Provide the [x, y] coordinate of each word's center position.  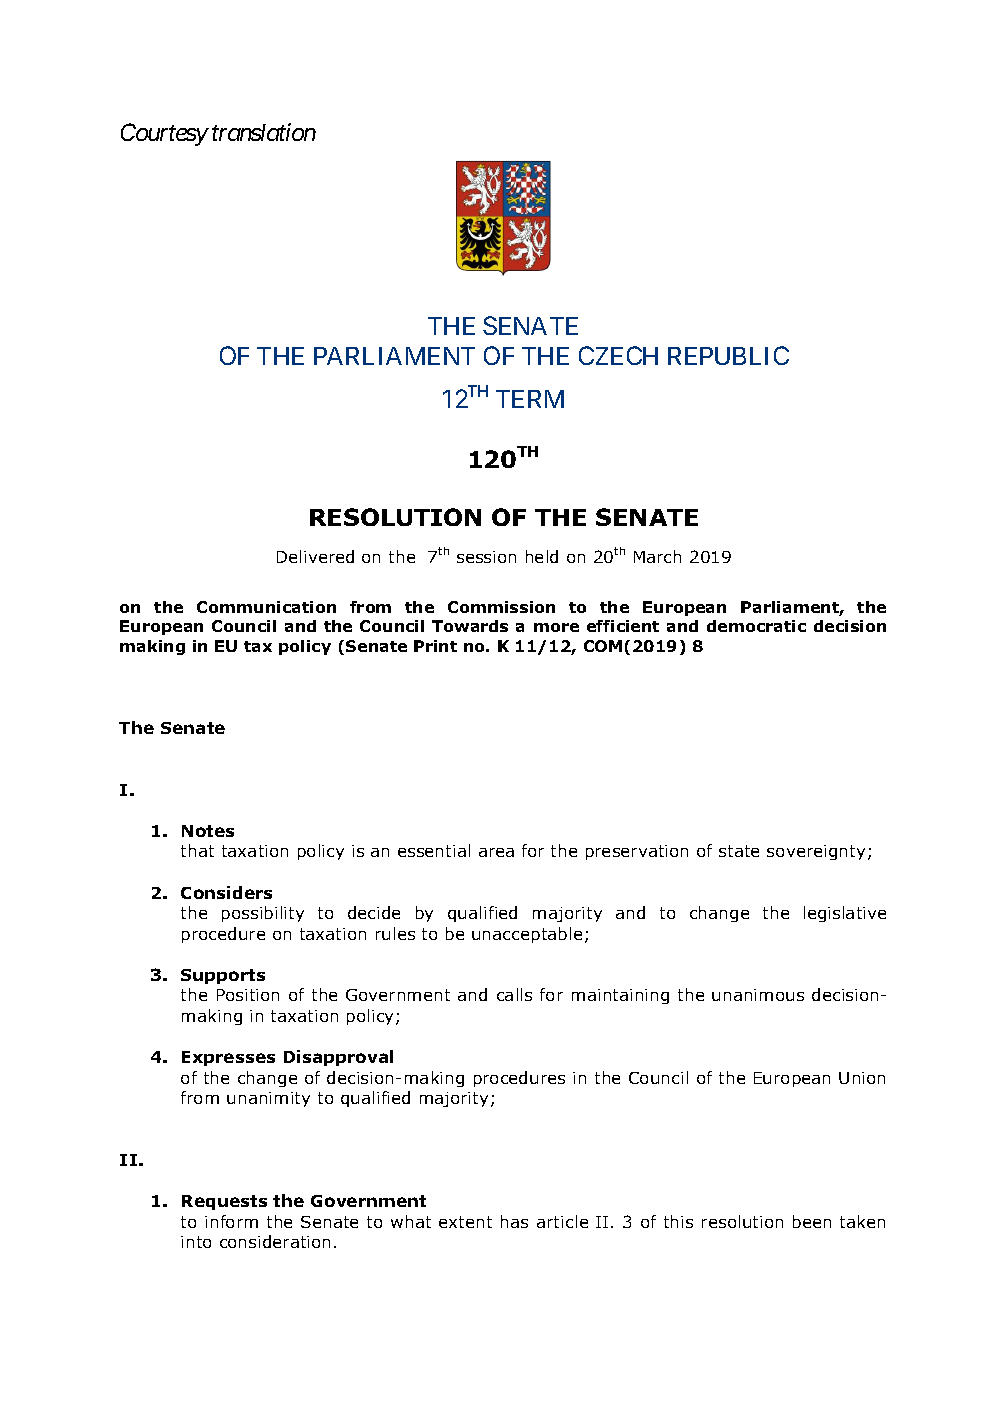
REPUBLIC [728, 355]
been [812, 1221]
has [514, 1221]
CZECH [618, 355]
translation [264, 132]
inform [231, 1221]
